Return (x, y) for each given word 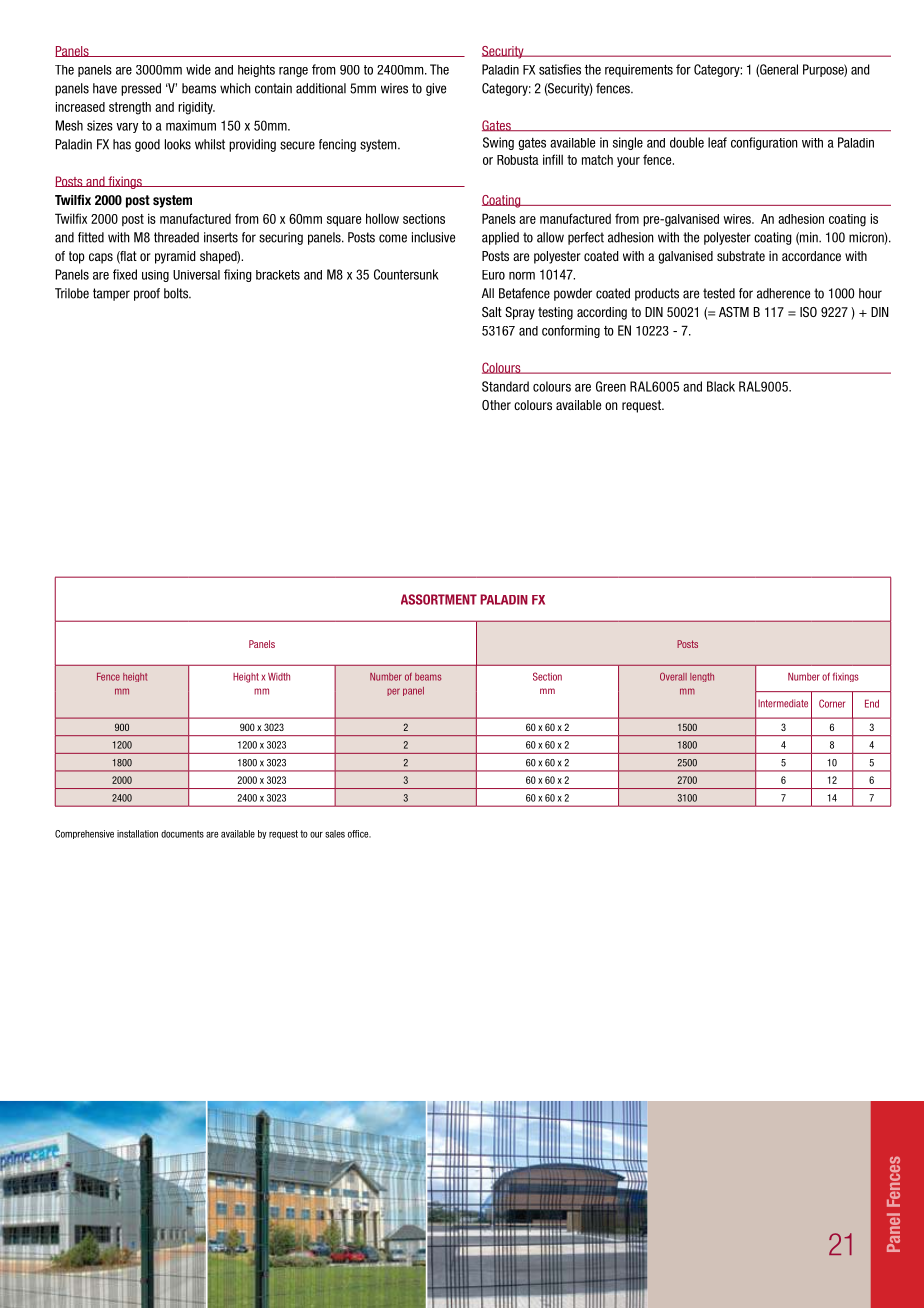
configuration (764, 143)
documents (182, 834)
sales (335, 834)
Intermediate (783, 703)
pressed (141, 89)
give (436, 89)
